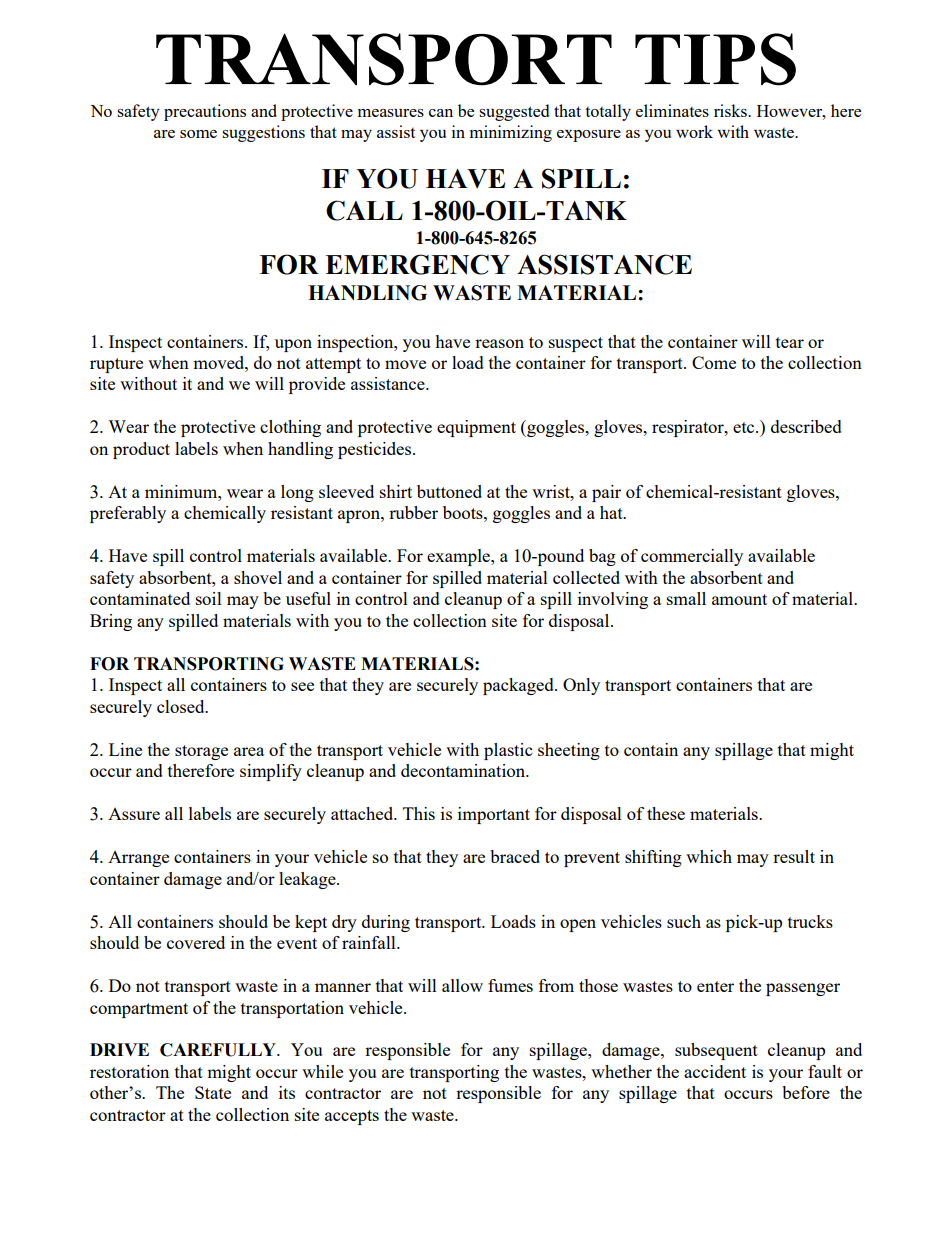  What do you see at coordinates (352, 1117) in the image?
I see `accepts` at bounding box center [352, 1117].
